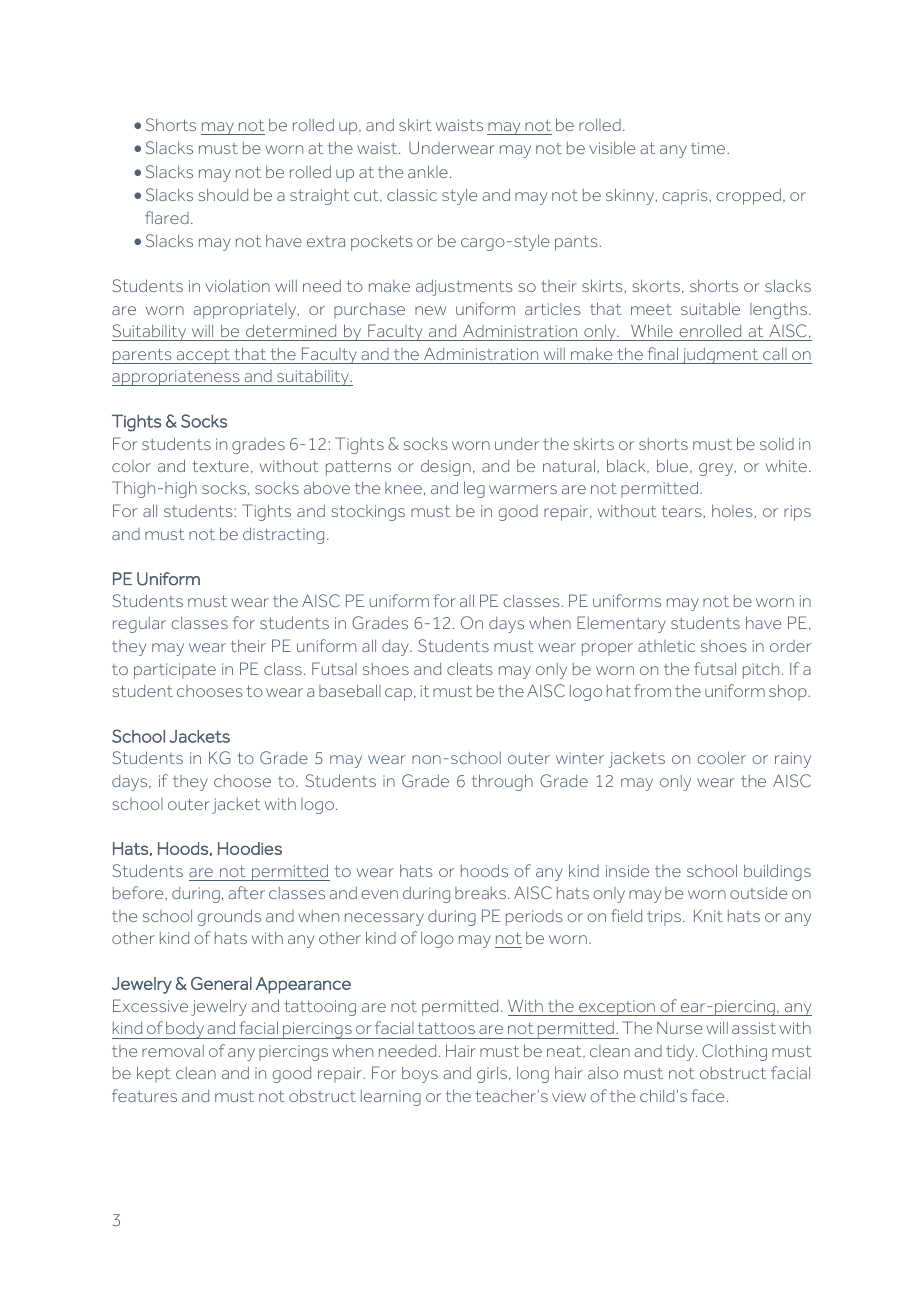 This screenshot has height=1308, width=924. What do you see at coordinates (666, 646) in the screenshot?
I see `athletic` at bounding box center [666, 646].
